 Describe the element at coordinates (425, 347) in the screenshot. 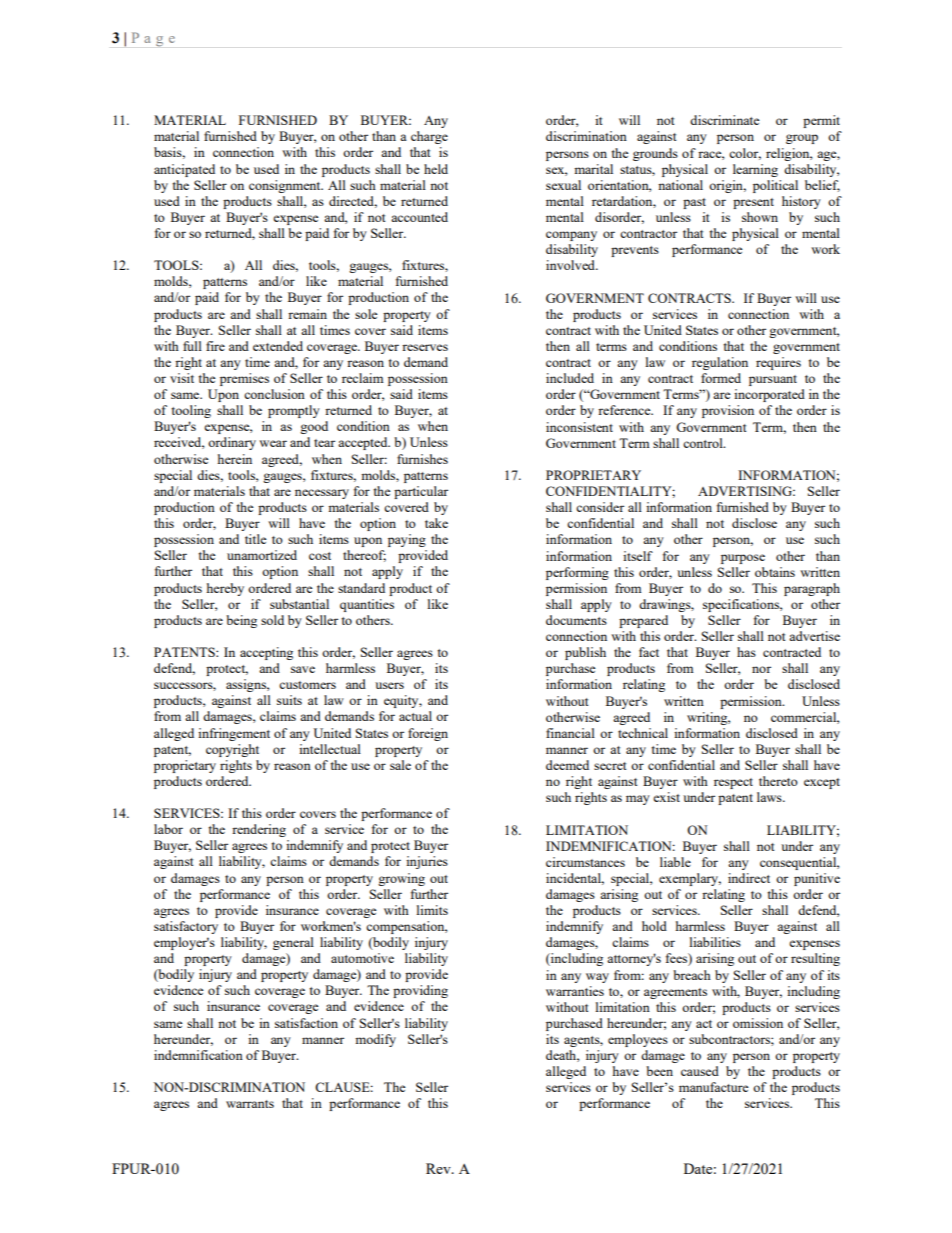

I see `reserves` at that location.
